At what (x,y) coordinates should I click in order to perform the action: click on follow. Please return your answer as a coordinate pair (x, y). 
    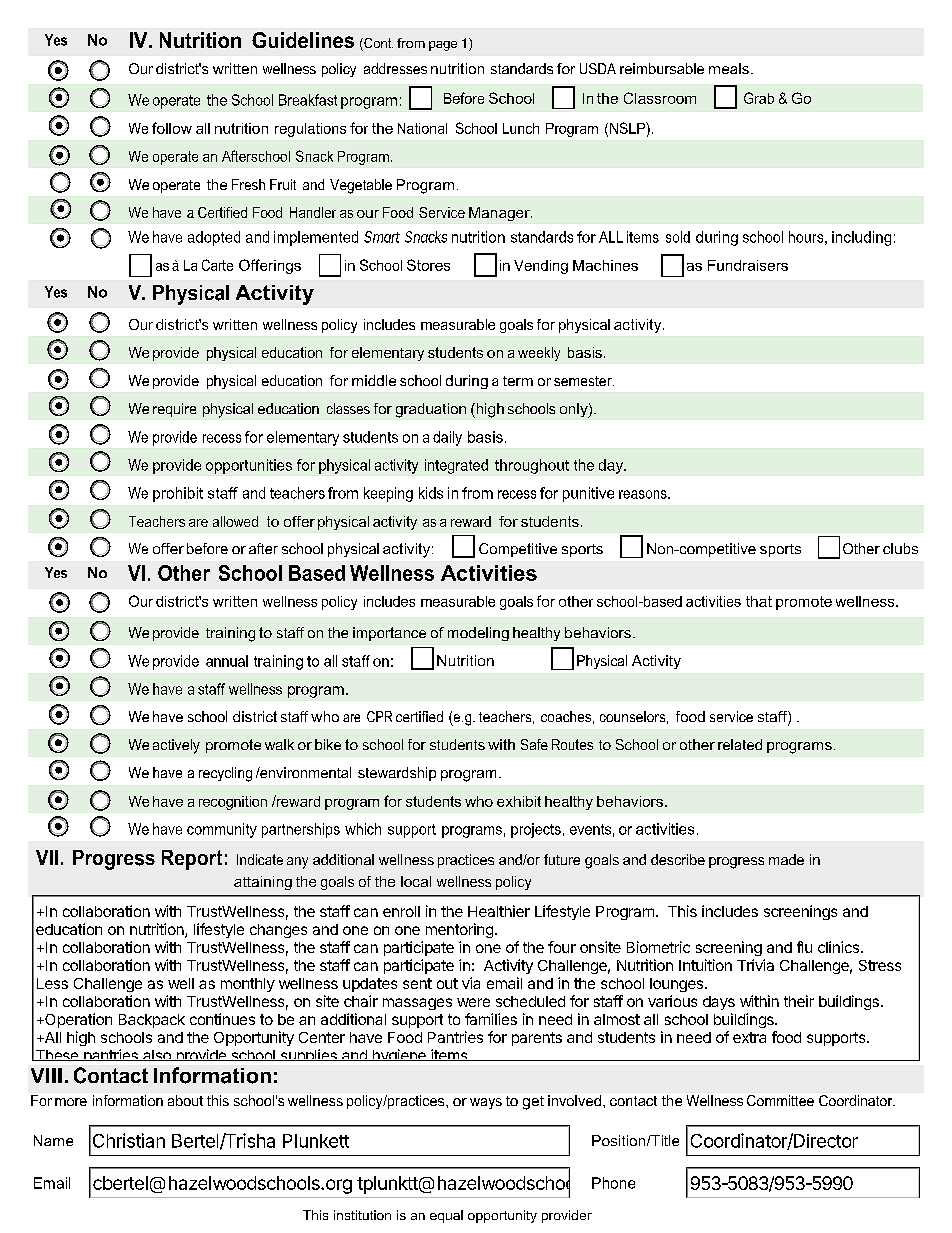
    Looking at the image, I should click on (172, 128).
